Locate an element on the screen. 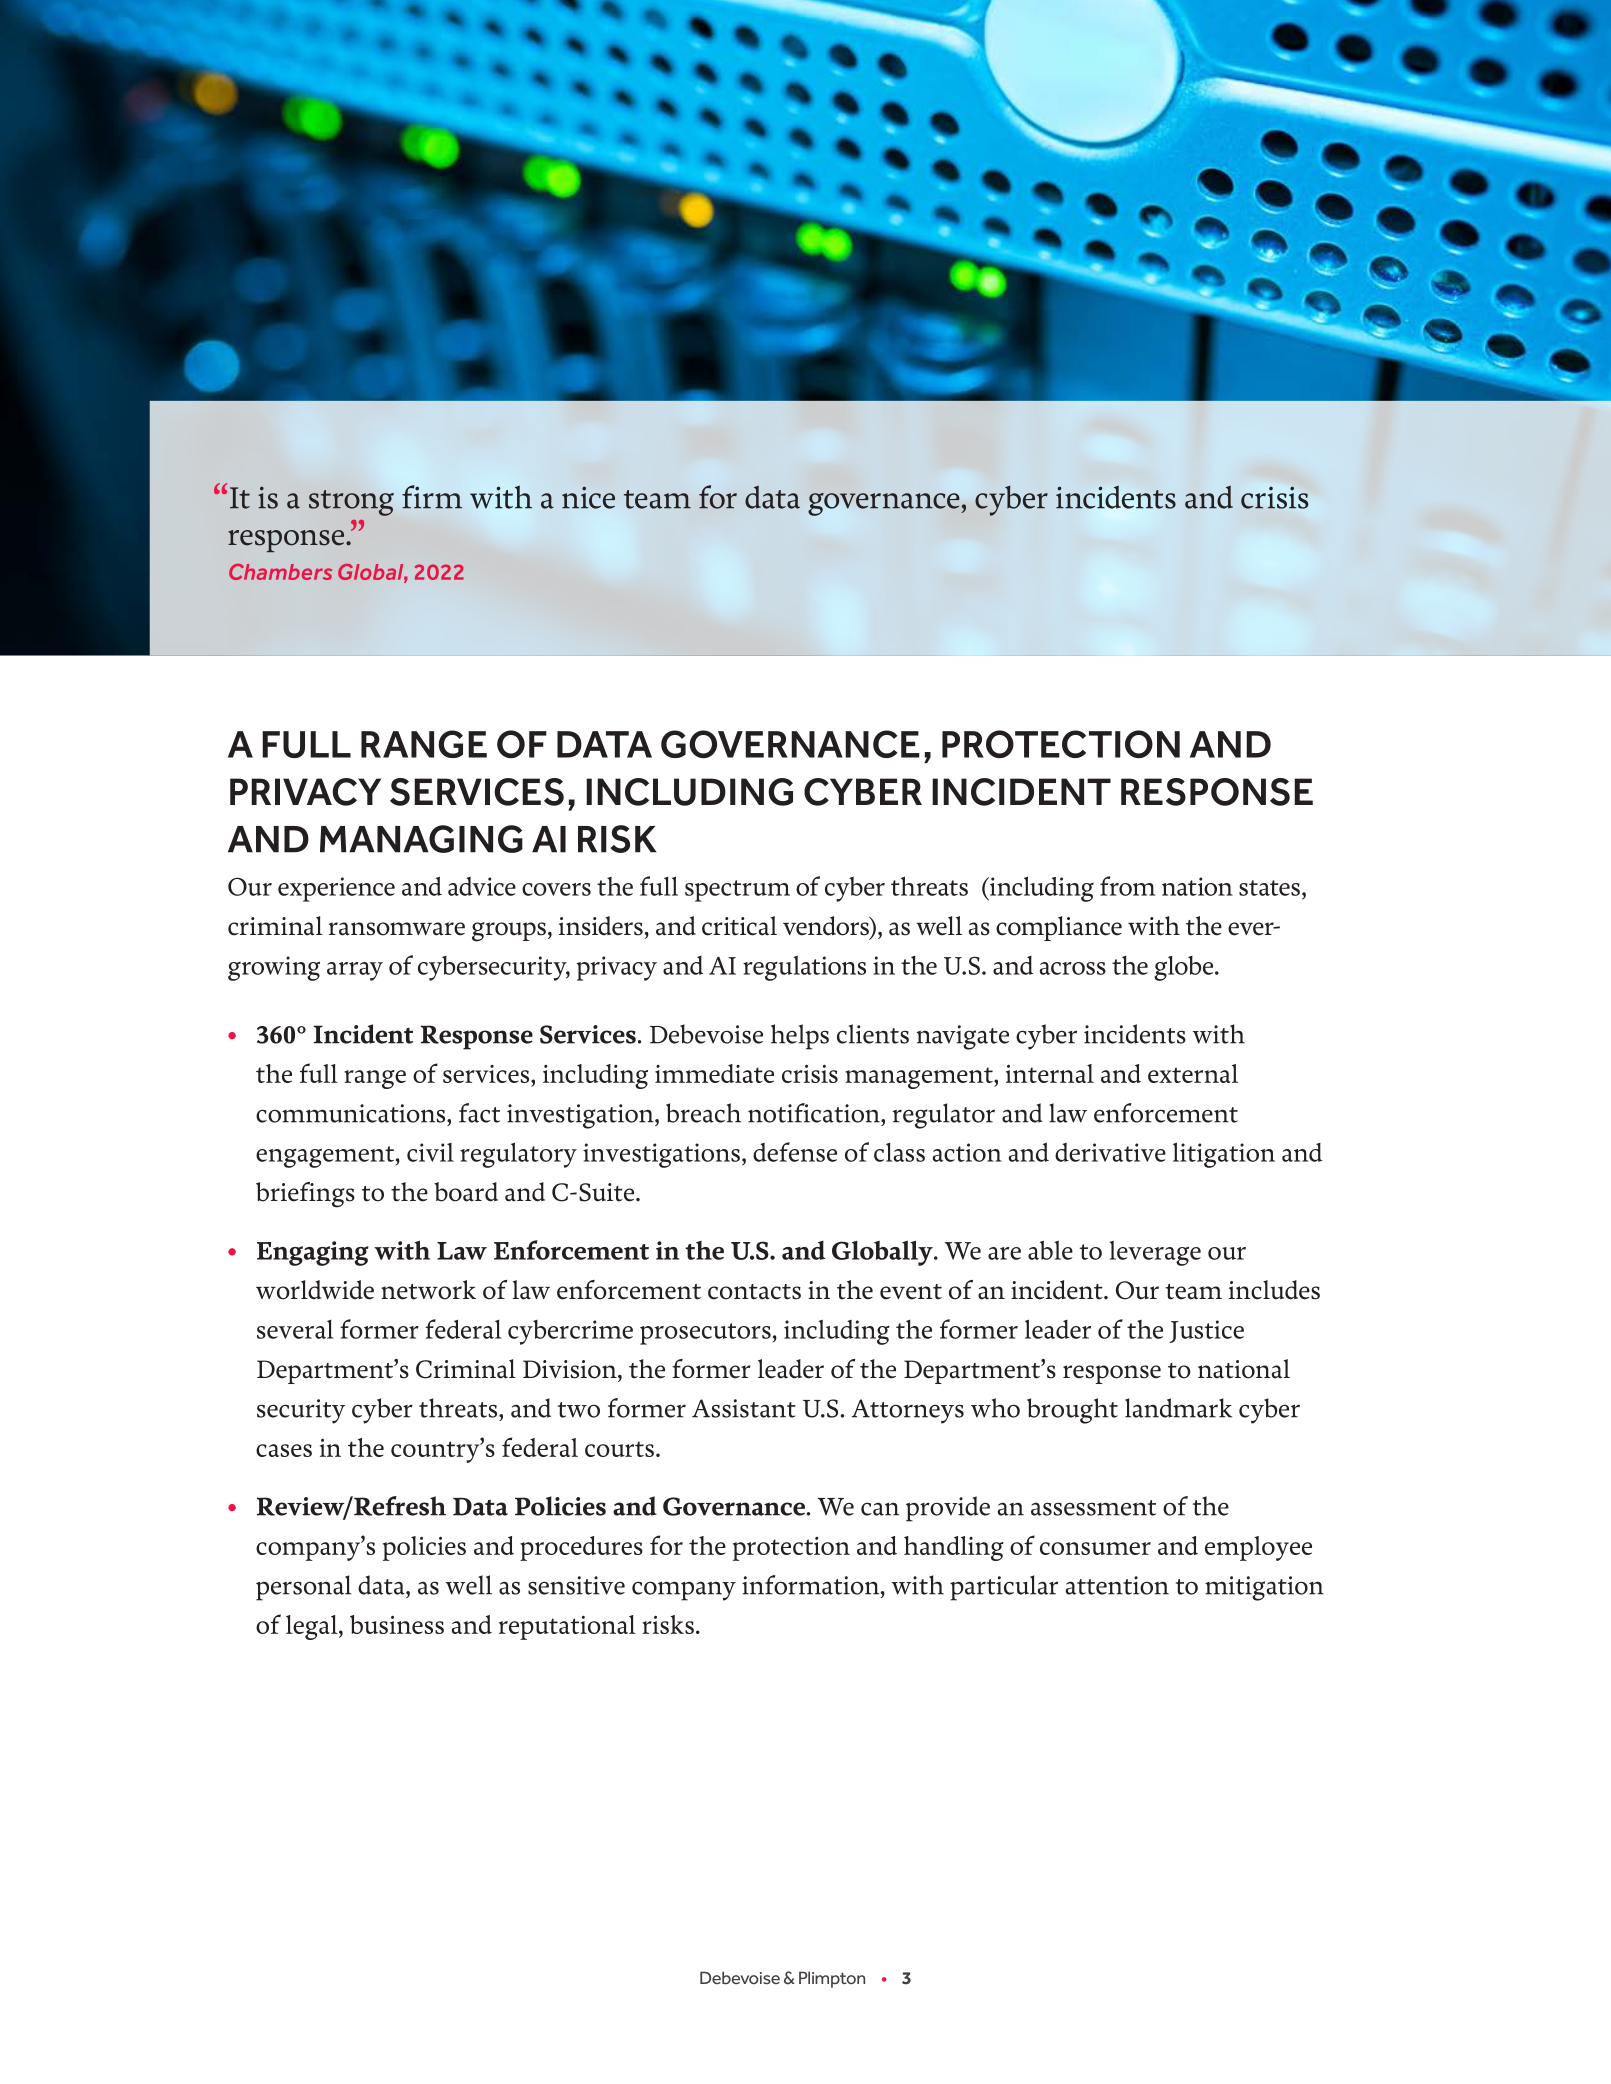 This screenshot has height=2084, width=1611. experience is located at coordinates (336, 889).
